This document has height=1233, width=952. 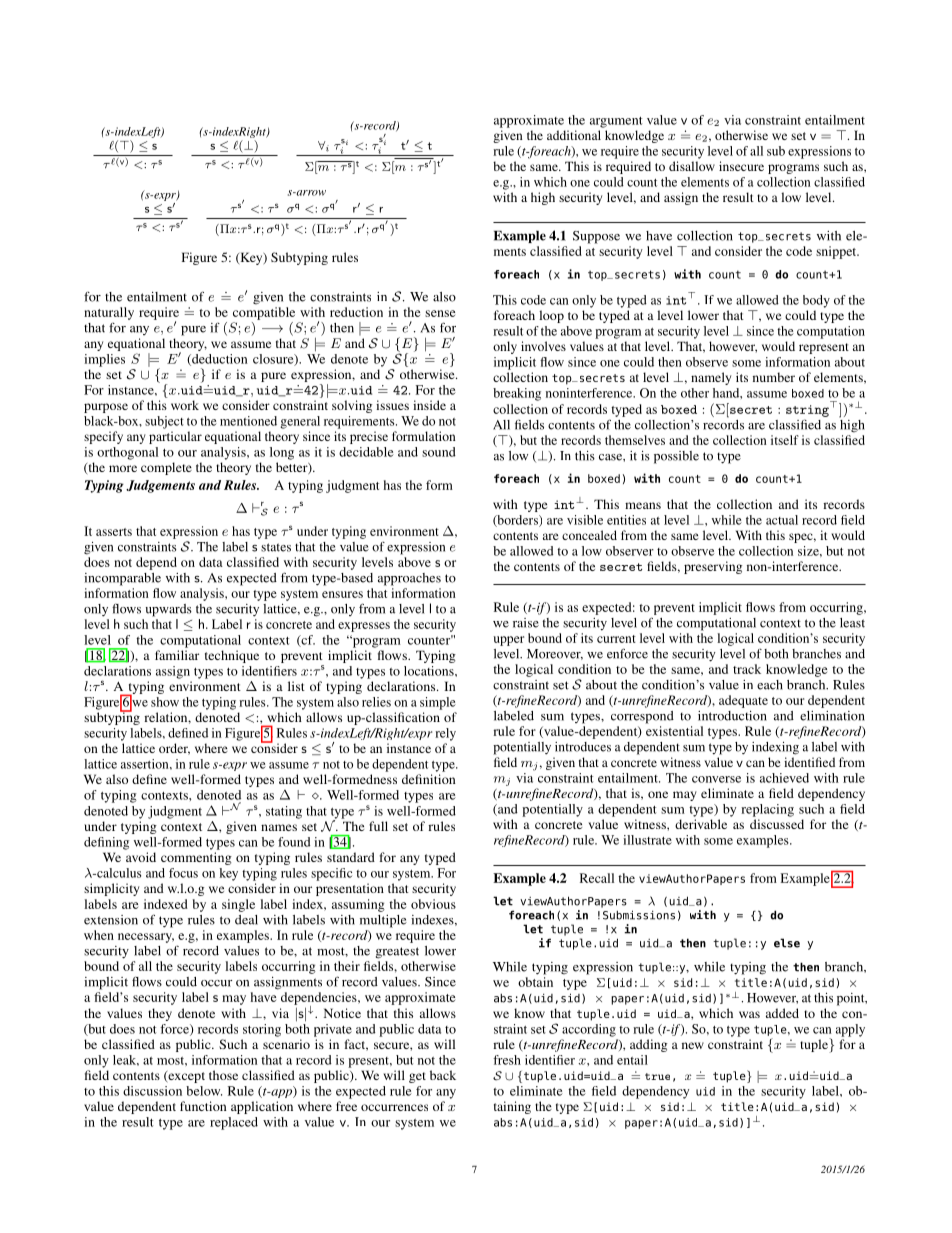 What do you see at coordinates (443, 1075) in the document?
I see `back` at bounding box center [443, 1075].
